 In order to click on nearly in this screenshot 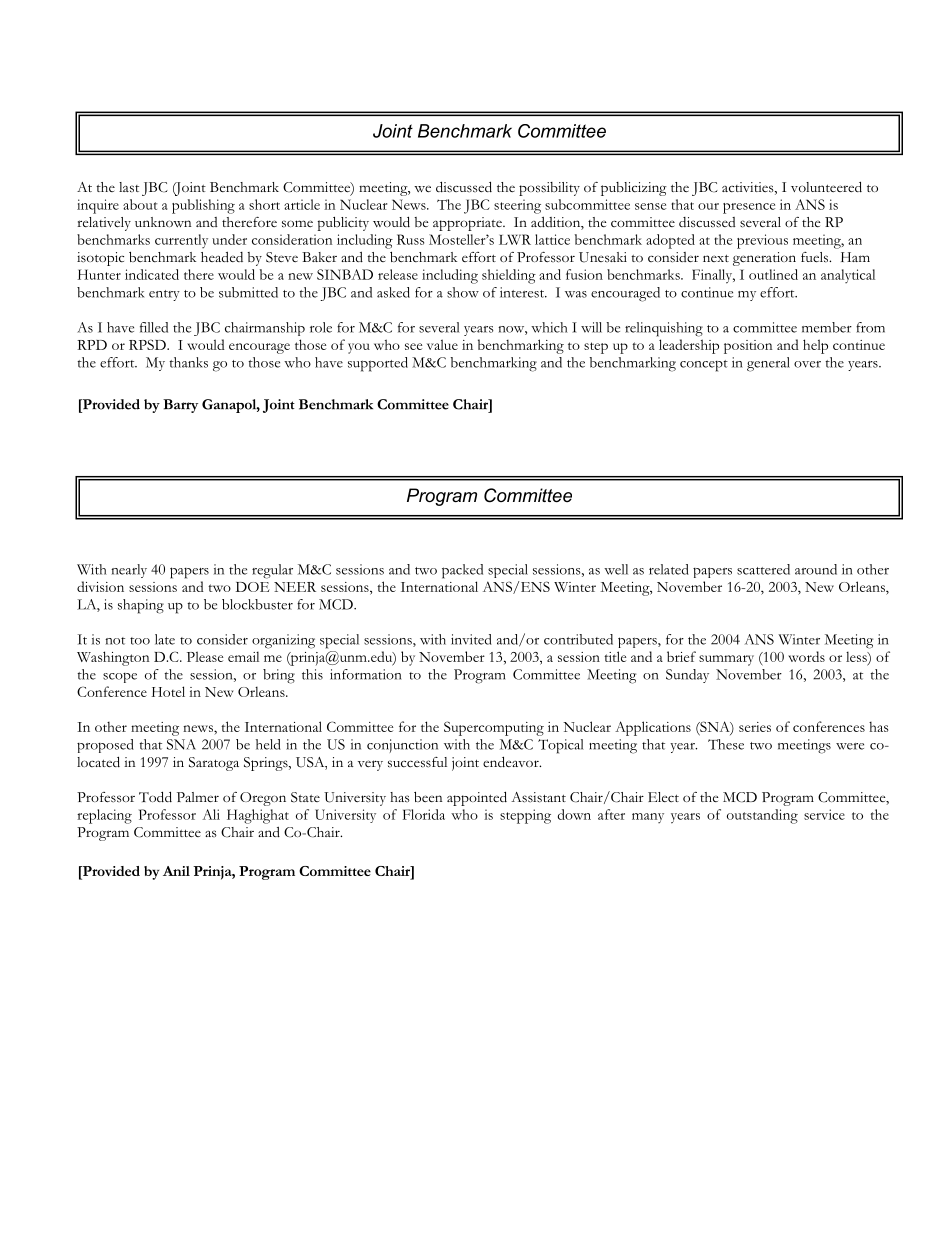, I will do `click(129, 571)`.
